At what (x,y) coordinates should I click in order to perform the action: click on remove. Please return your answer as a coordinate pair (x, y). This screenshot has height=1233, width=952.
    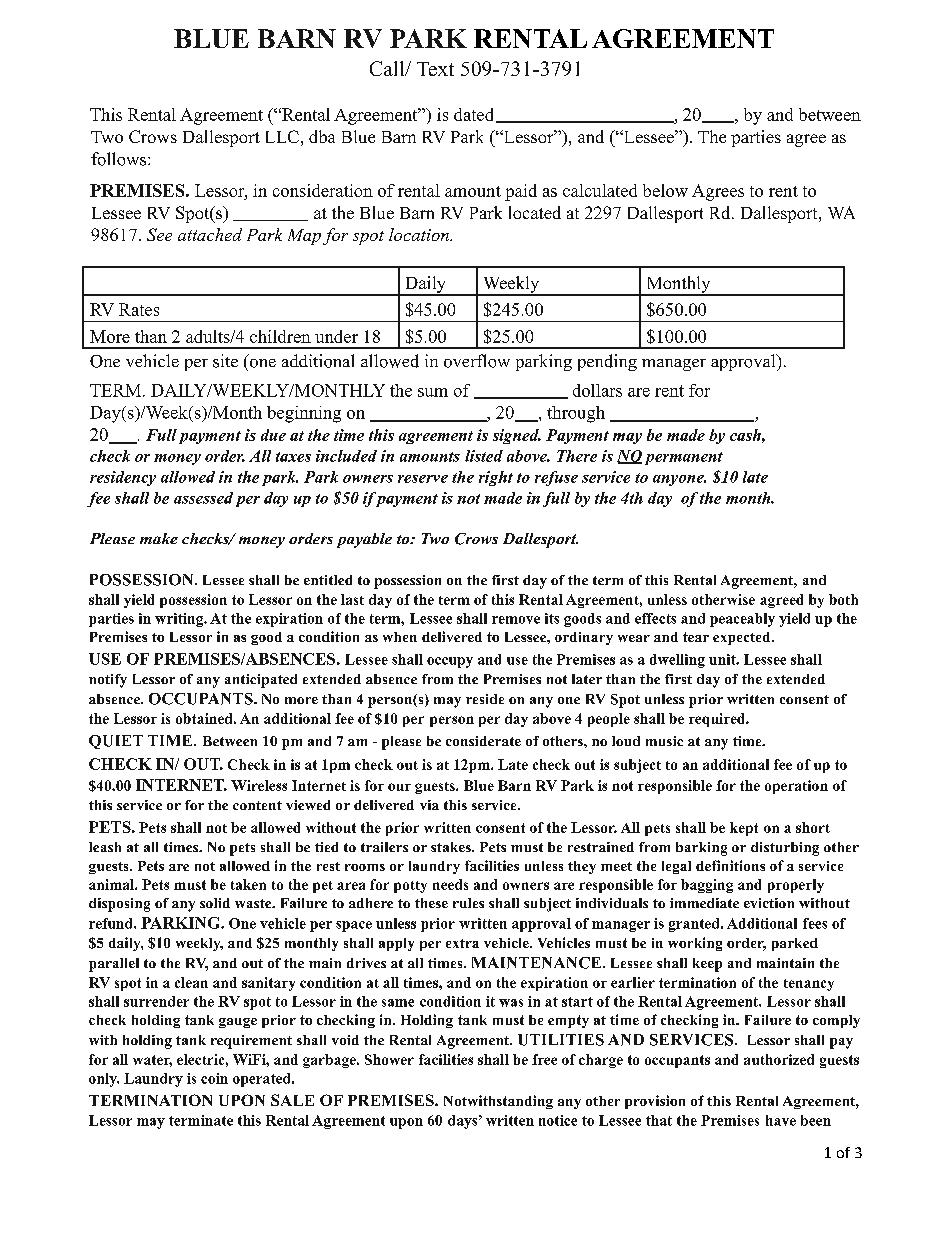
    Looking at the image, I should click on (516, 620).
